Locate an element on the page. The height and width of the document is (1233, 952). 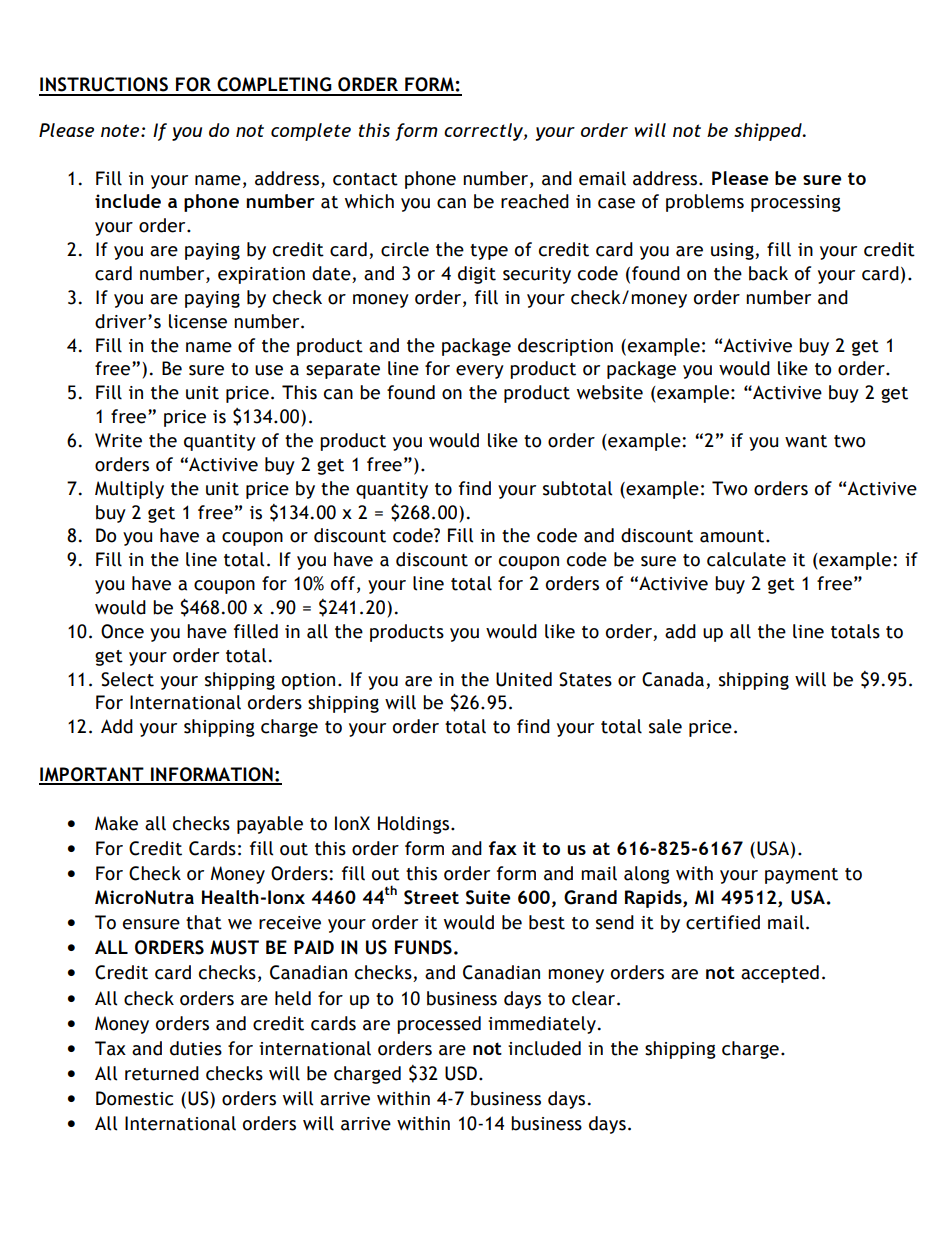
States is located at coordinates (585, 679).
